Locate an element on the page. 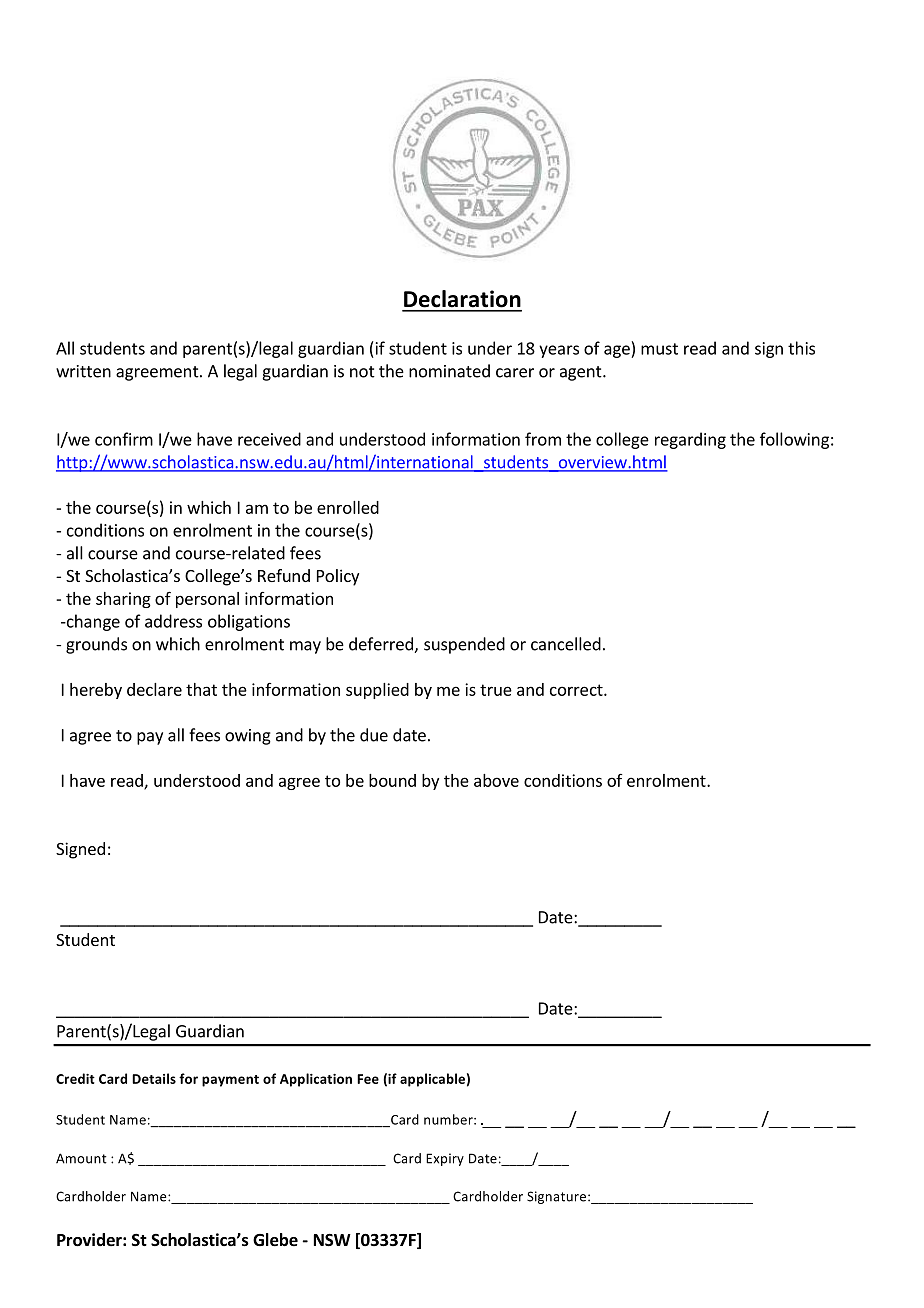 Image resolution: width=924 pixels, height=1308 pixels. nominated is located at coordinates (449, 371).
